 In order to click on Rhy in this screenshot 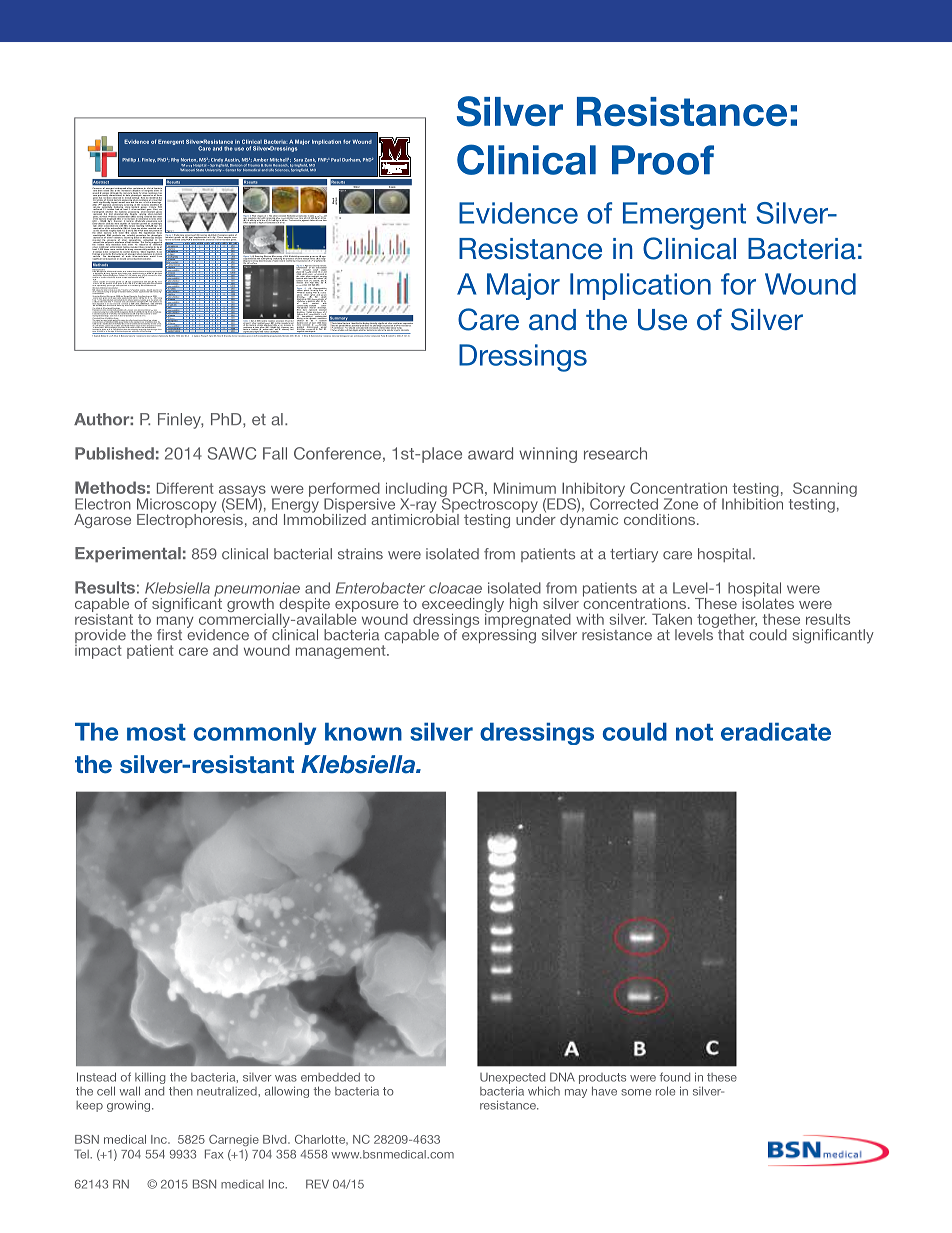, I will do `click(174, 160)`.
